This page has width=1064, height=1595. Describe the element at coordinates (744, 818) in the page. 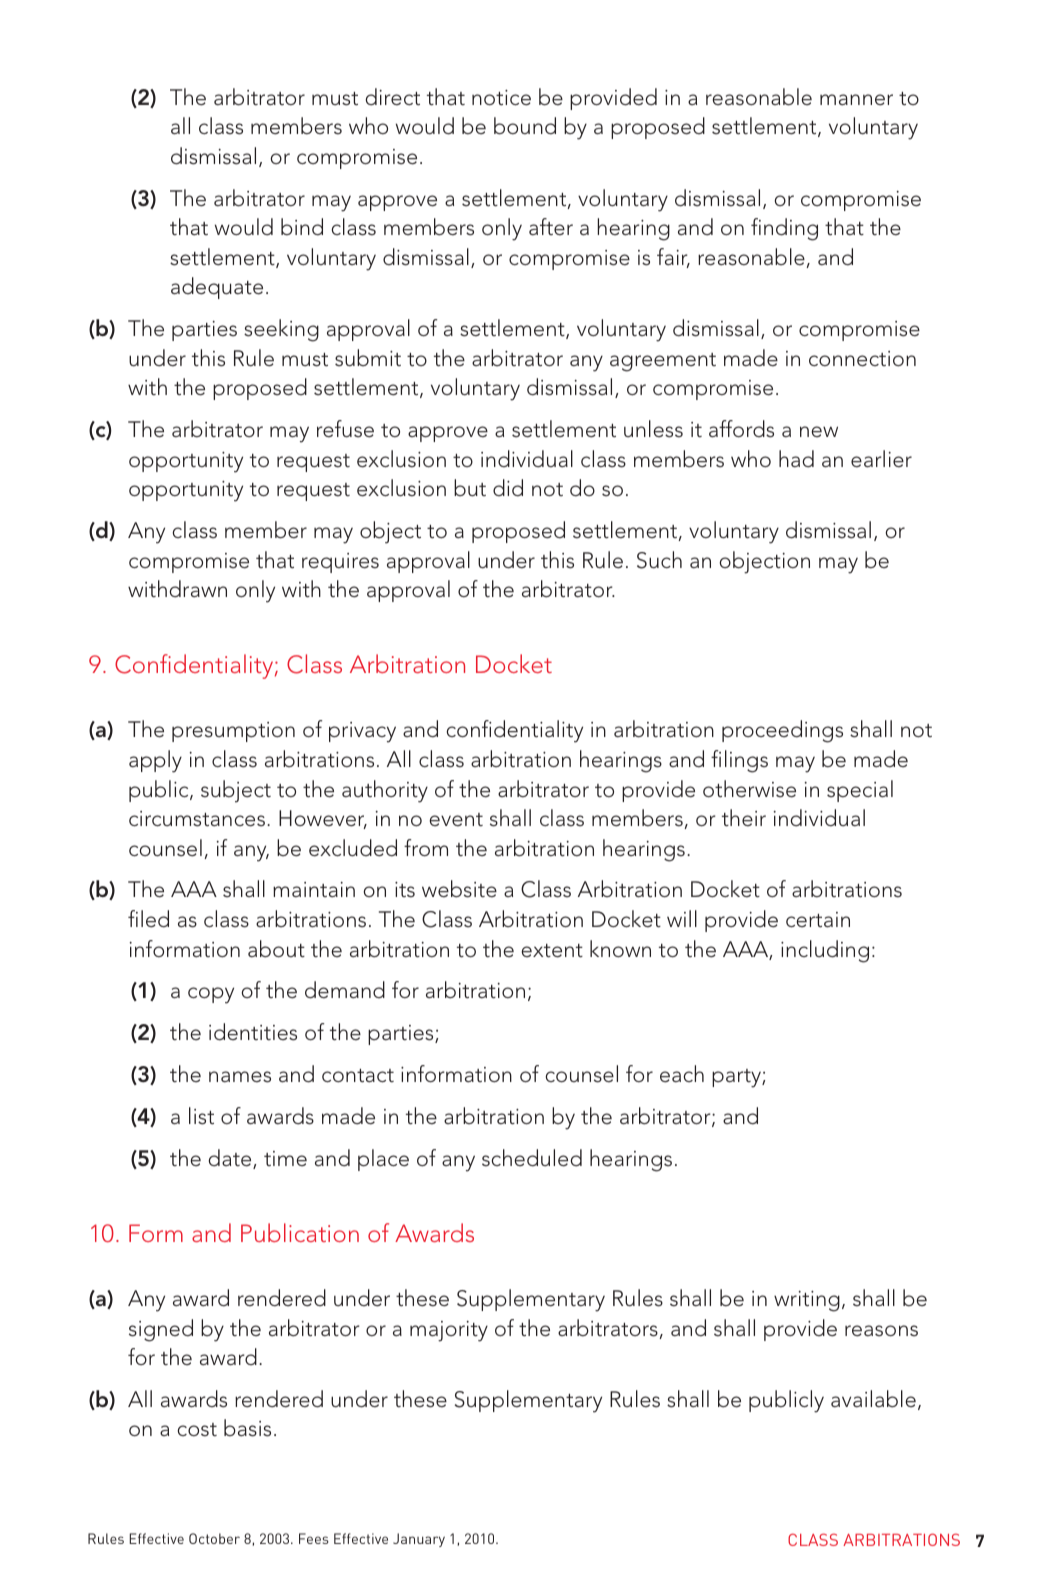

I see `their` at that location.
